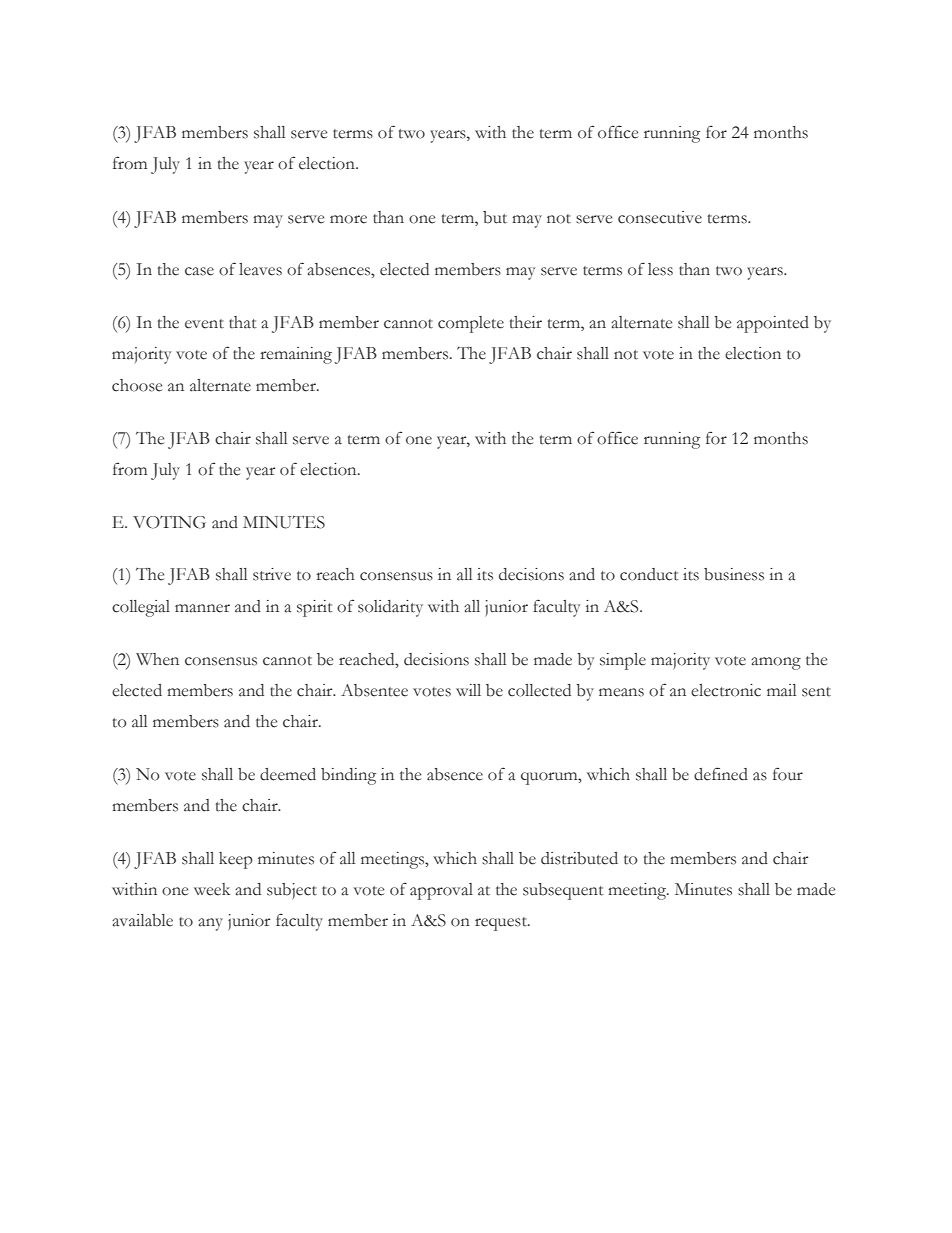  What do you see at coordinates (157, 659) in the screenshot?
I see `When` at bounding box center [157, 659].
